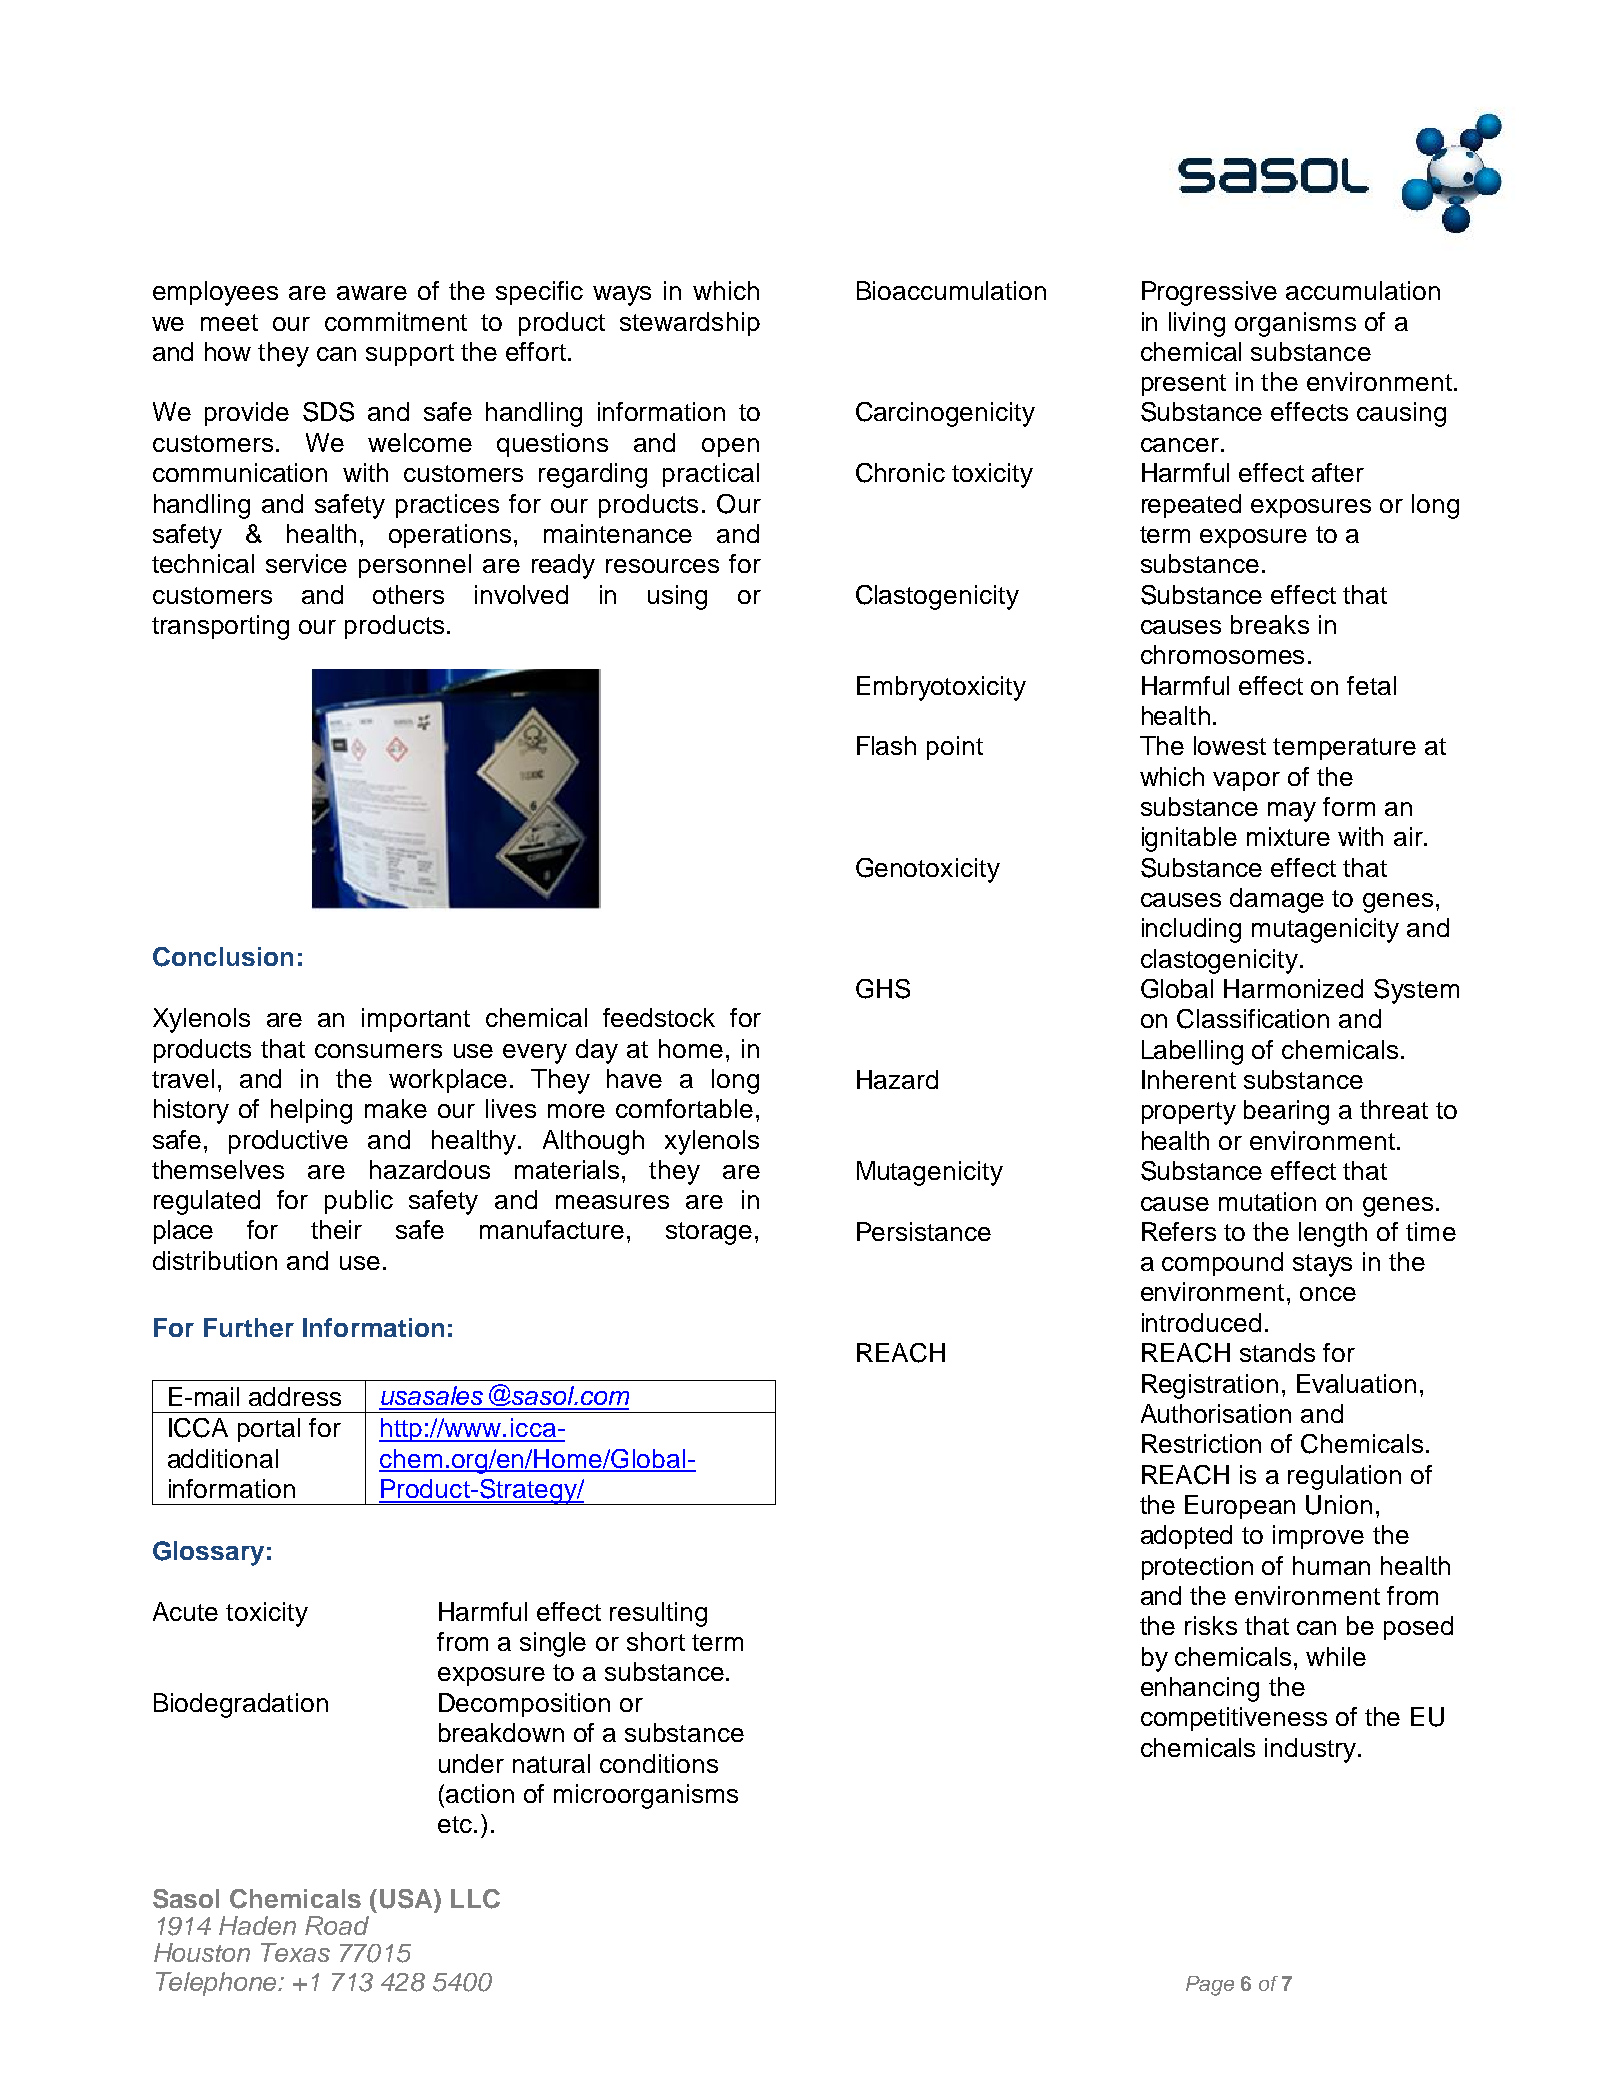 The width and height of the image is (1615, 2090). Describe the element at coordinates (659, 1763) in the image. I see `conditions` at that location.
